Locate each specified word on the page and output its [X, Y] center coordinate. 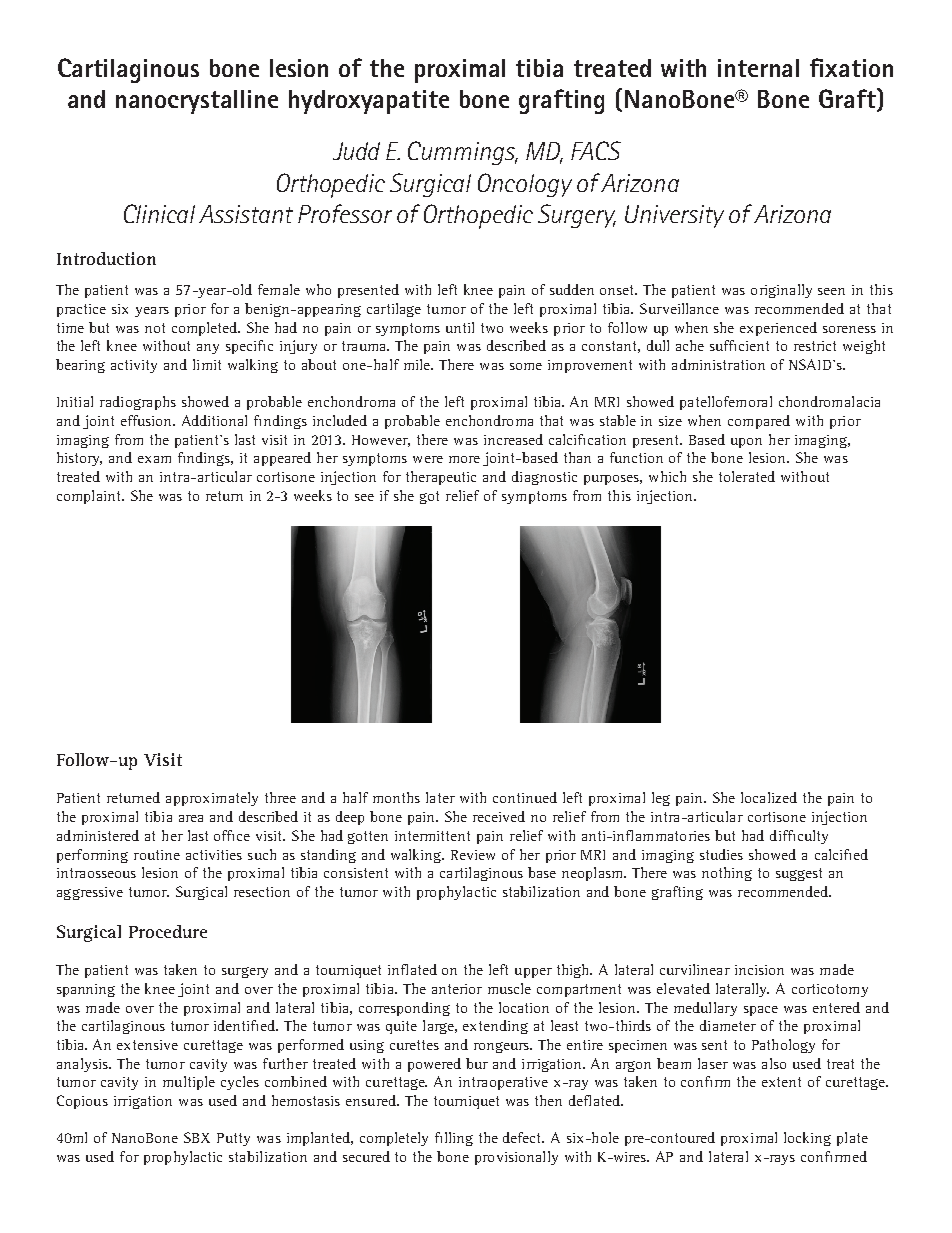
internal [758, 68]
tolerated [747, 476]
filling [454, 1139]
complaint [90, 497]
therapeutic [441, 478]
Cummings [463, 153]
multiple [189, 1083]
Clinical [159, 213]
